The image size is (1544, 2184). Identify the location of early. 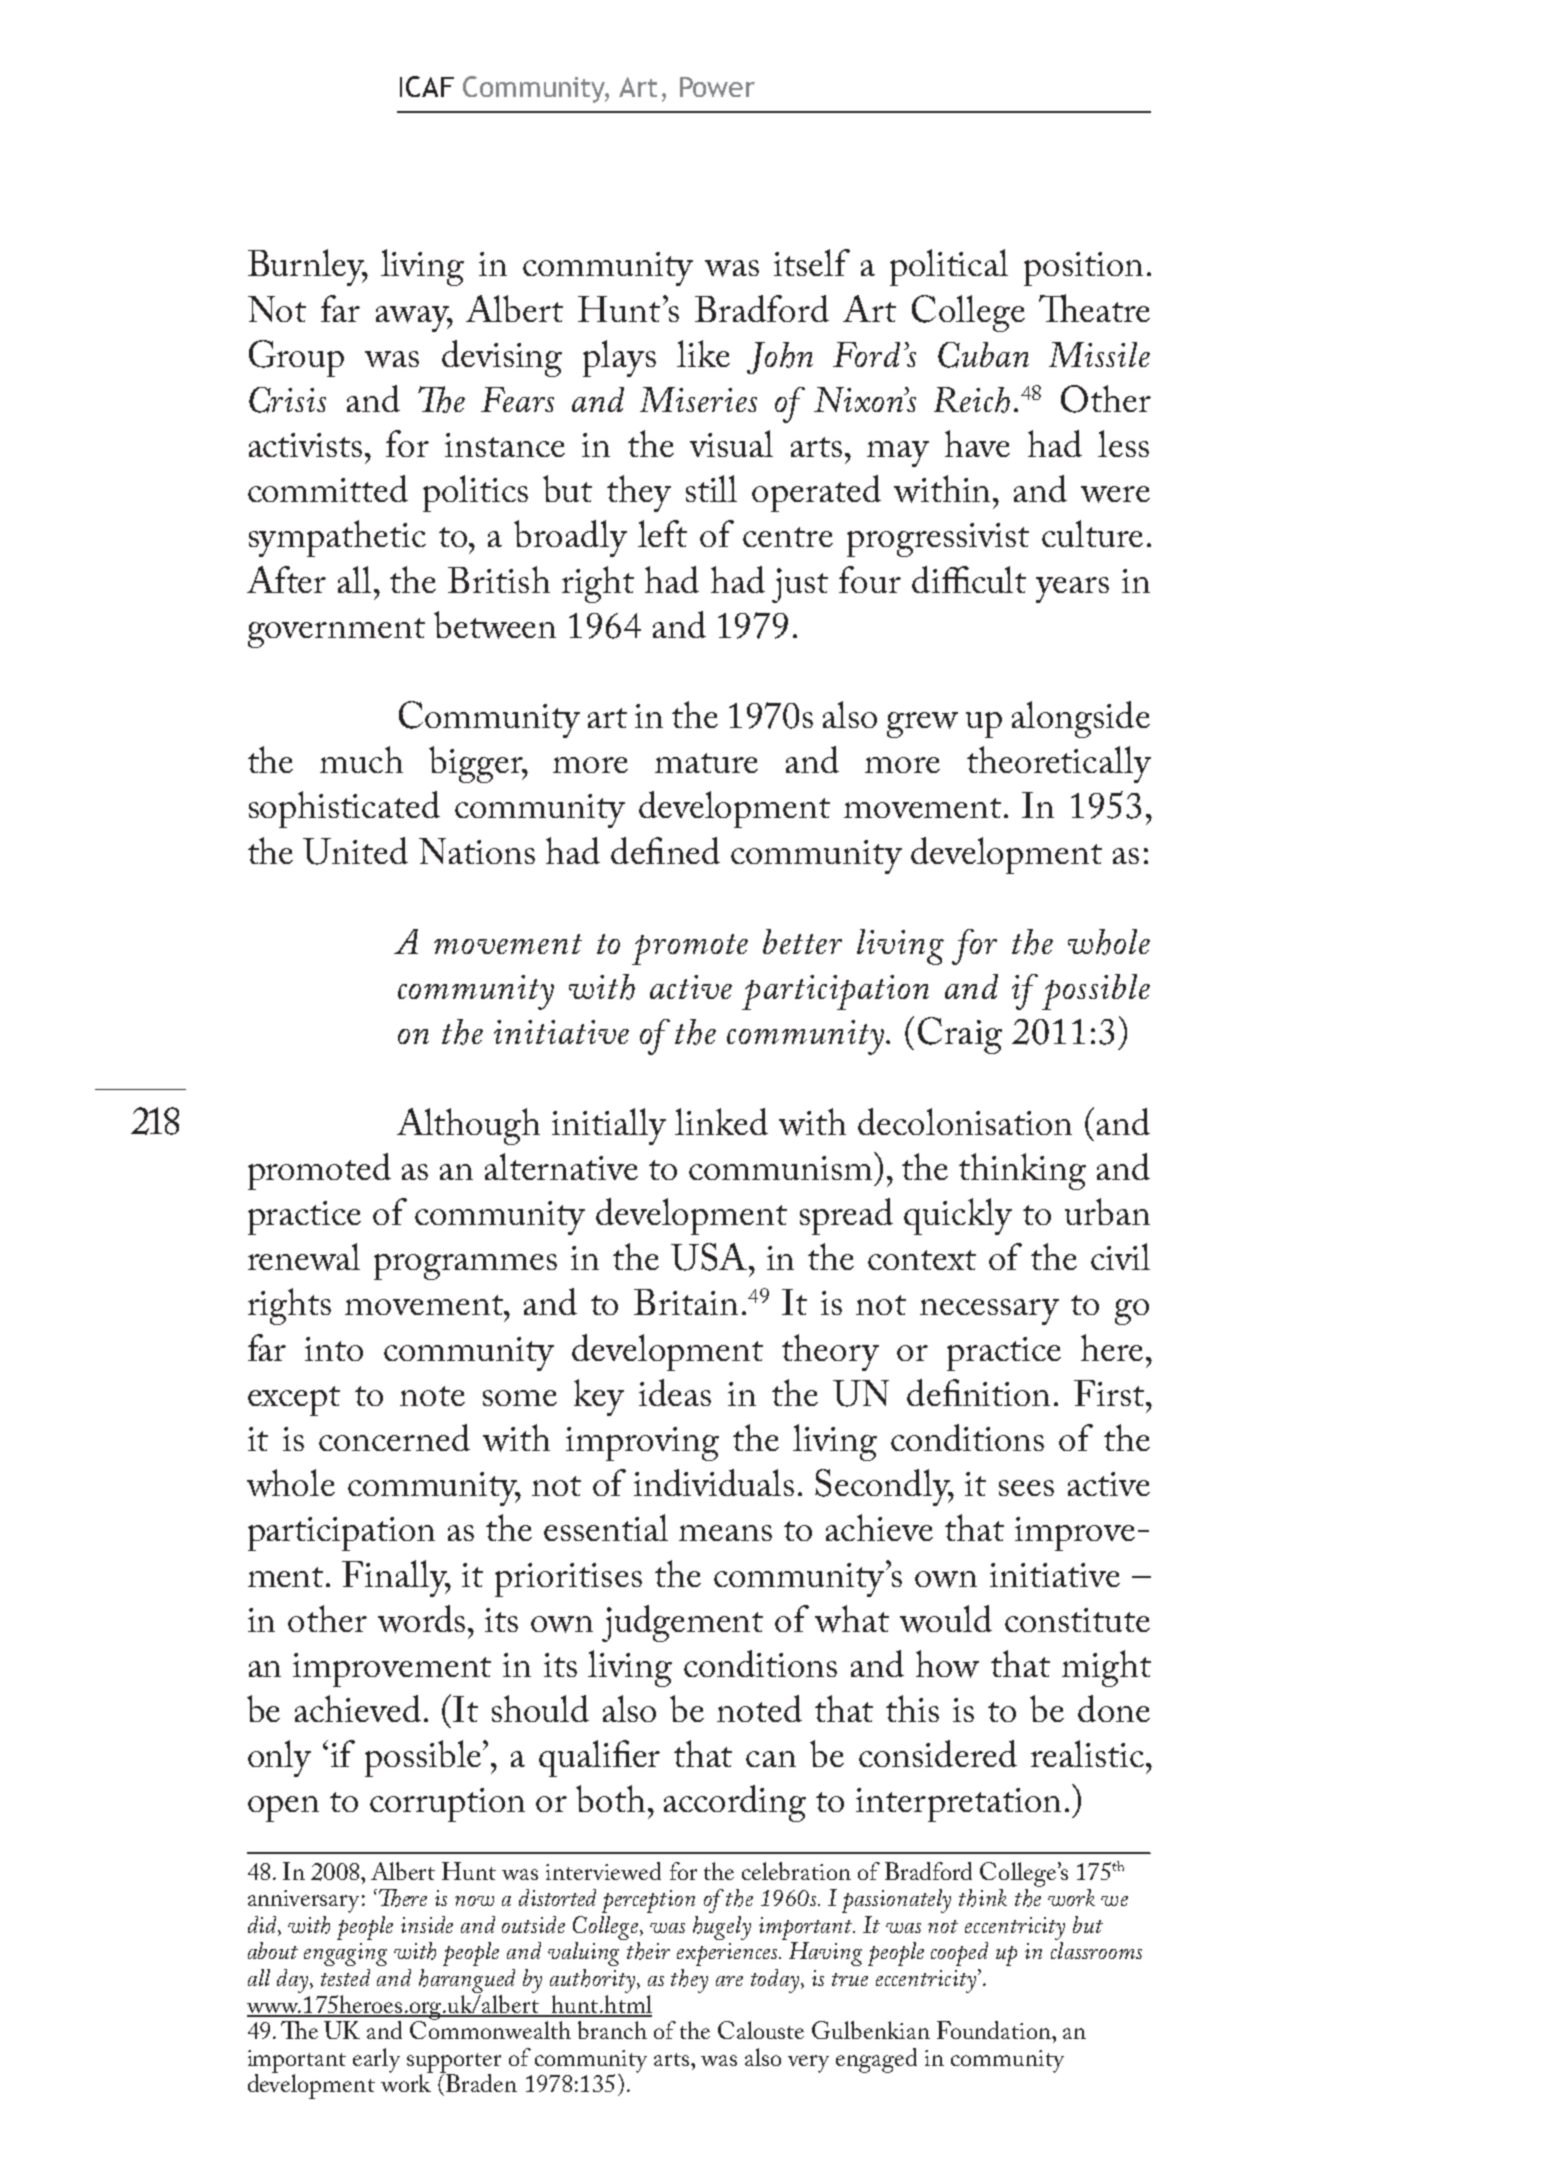
(376, 2060).
